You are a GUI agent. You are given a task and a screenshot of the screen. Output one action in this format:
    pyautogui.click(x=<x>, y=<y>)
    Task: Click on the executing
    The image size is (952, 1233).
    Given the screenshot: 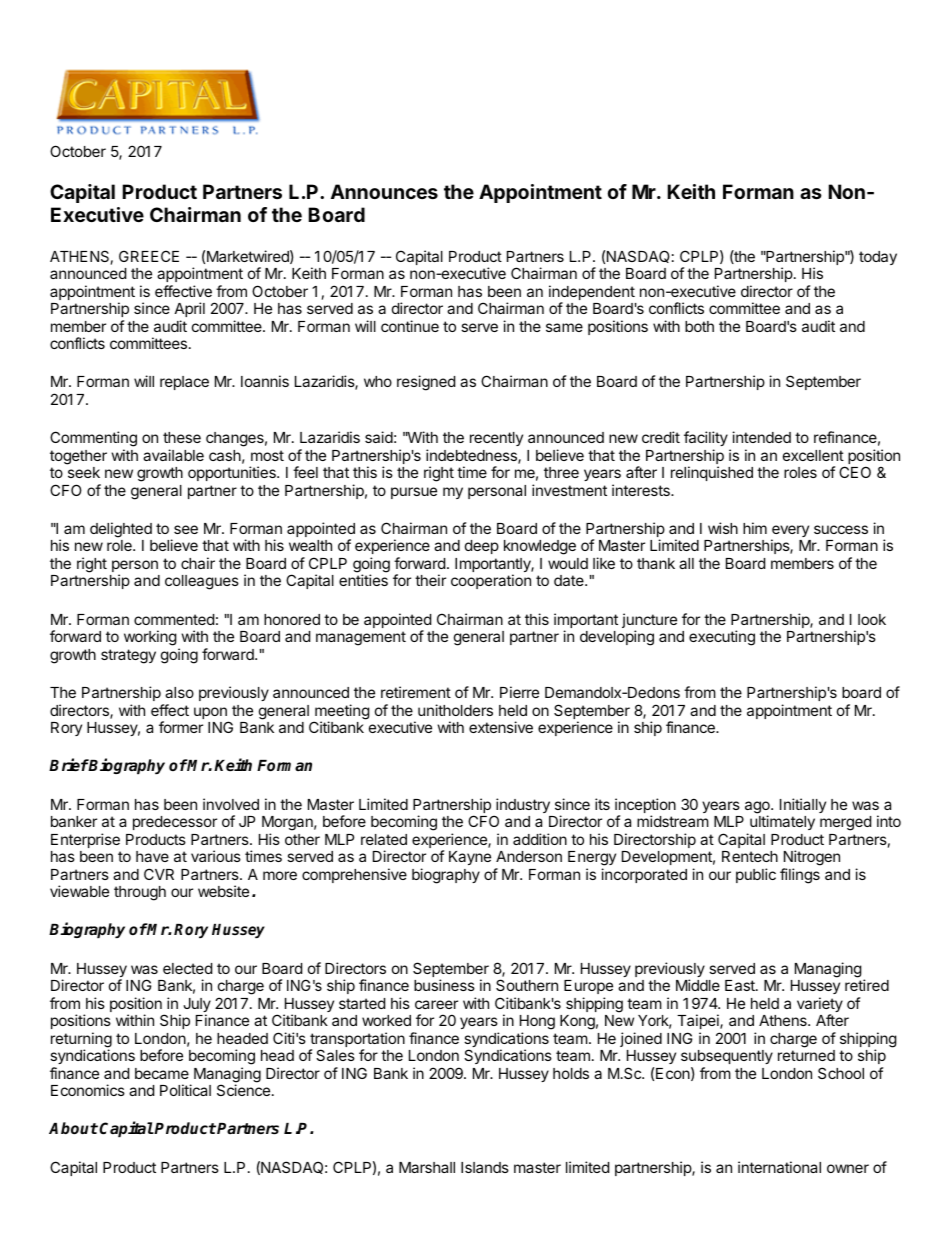 What is the action you would take?
    pyautogui.click(x=722, y=638)
